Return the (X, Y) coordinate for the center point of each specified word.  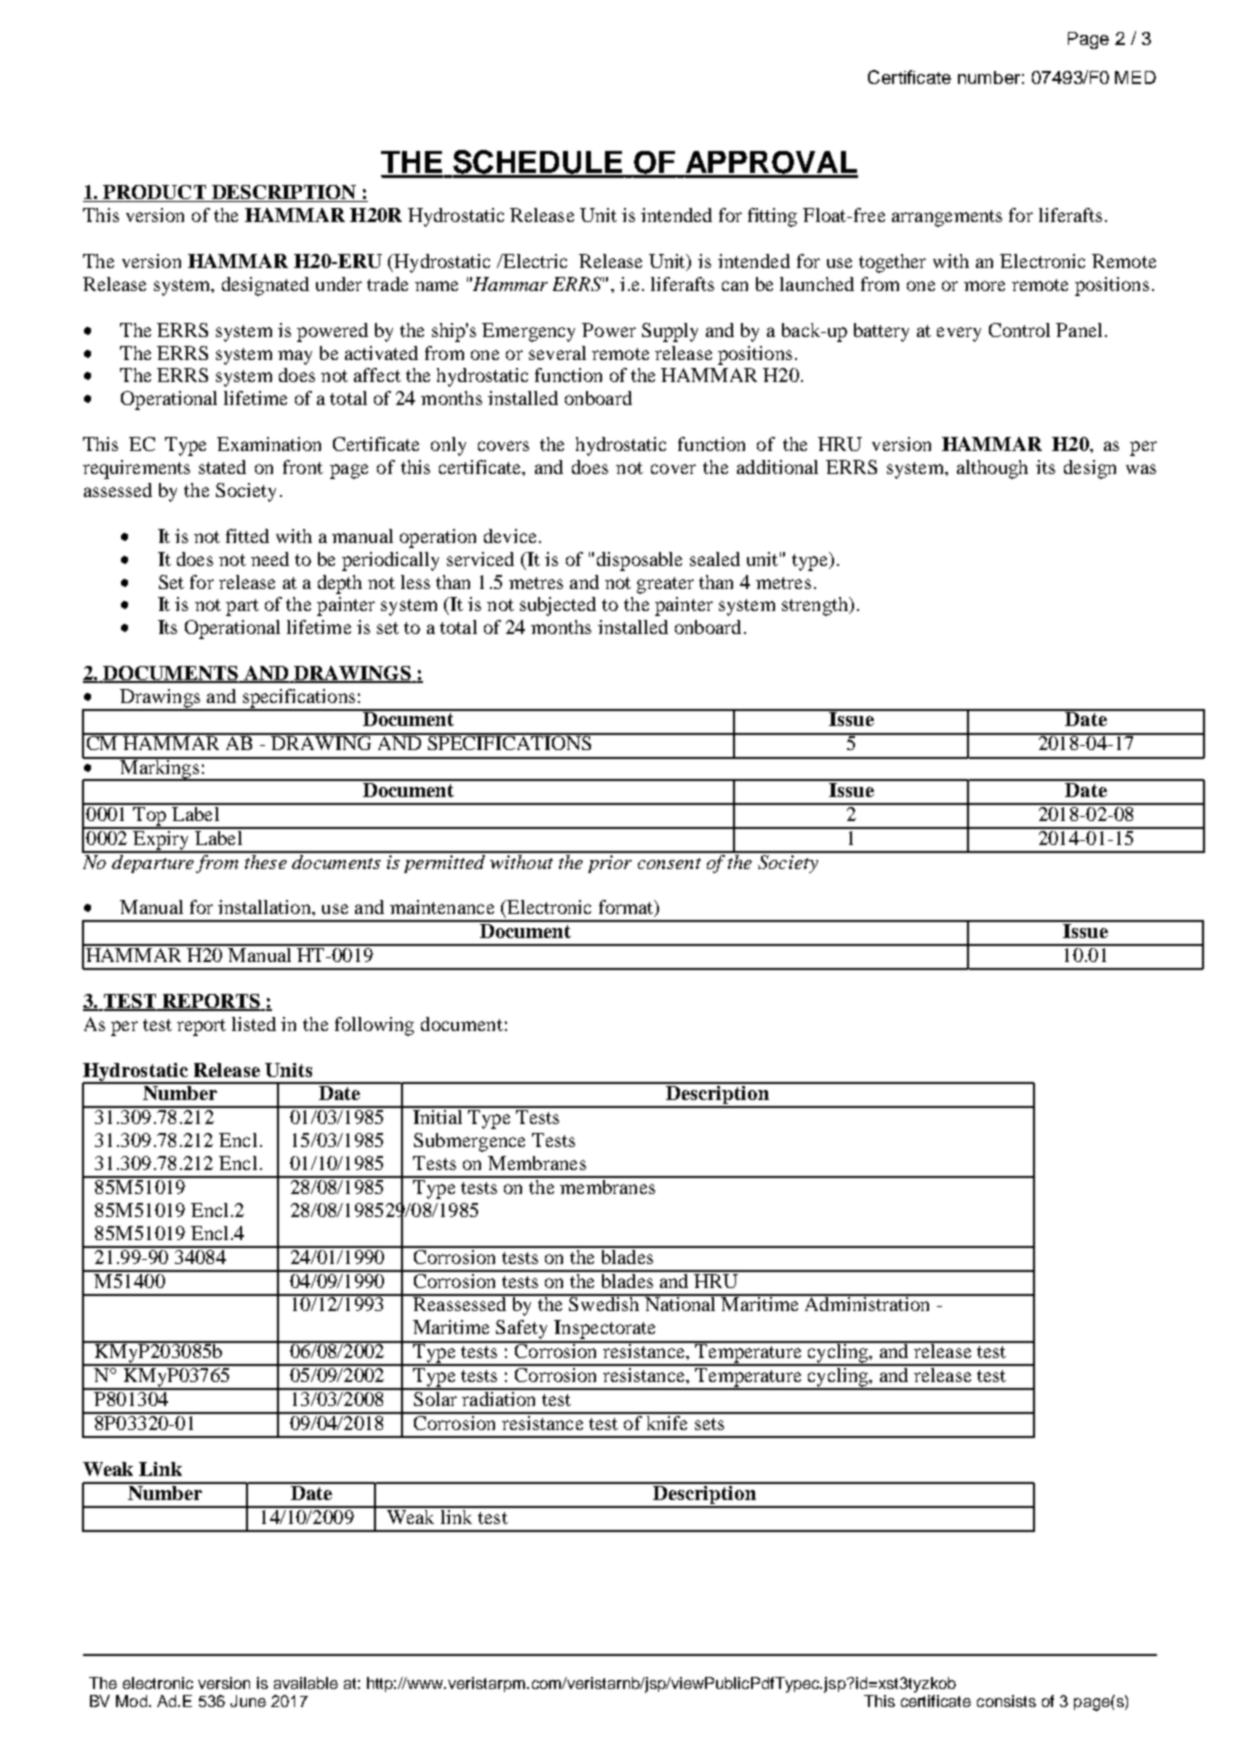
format (627, 908)
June (248, 1701)
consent (669, 863)
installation (265, 907)
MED (1135, 77)
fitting (772, 217)
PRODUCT (154, 193)
